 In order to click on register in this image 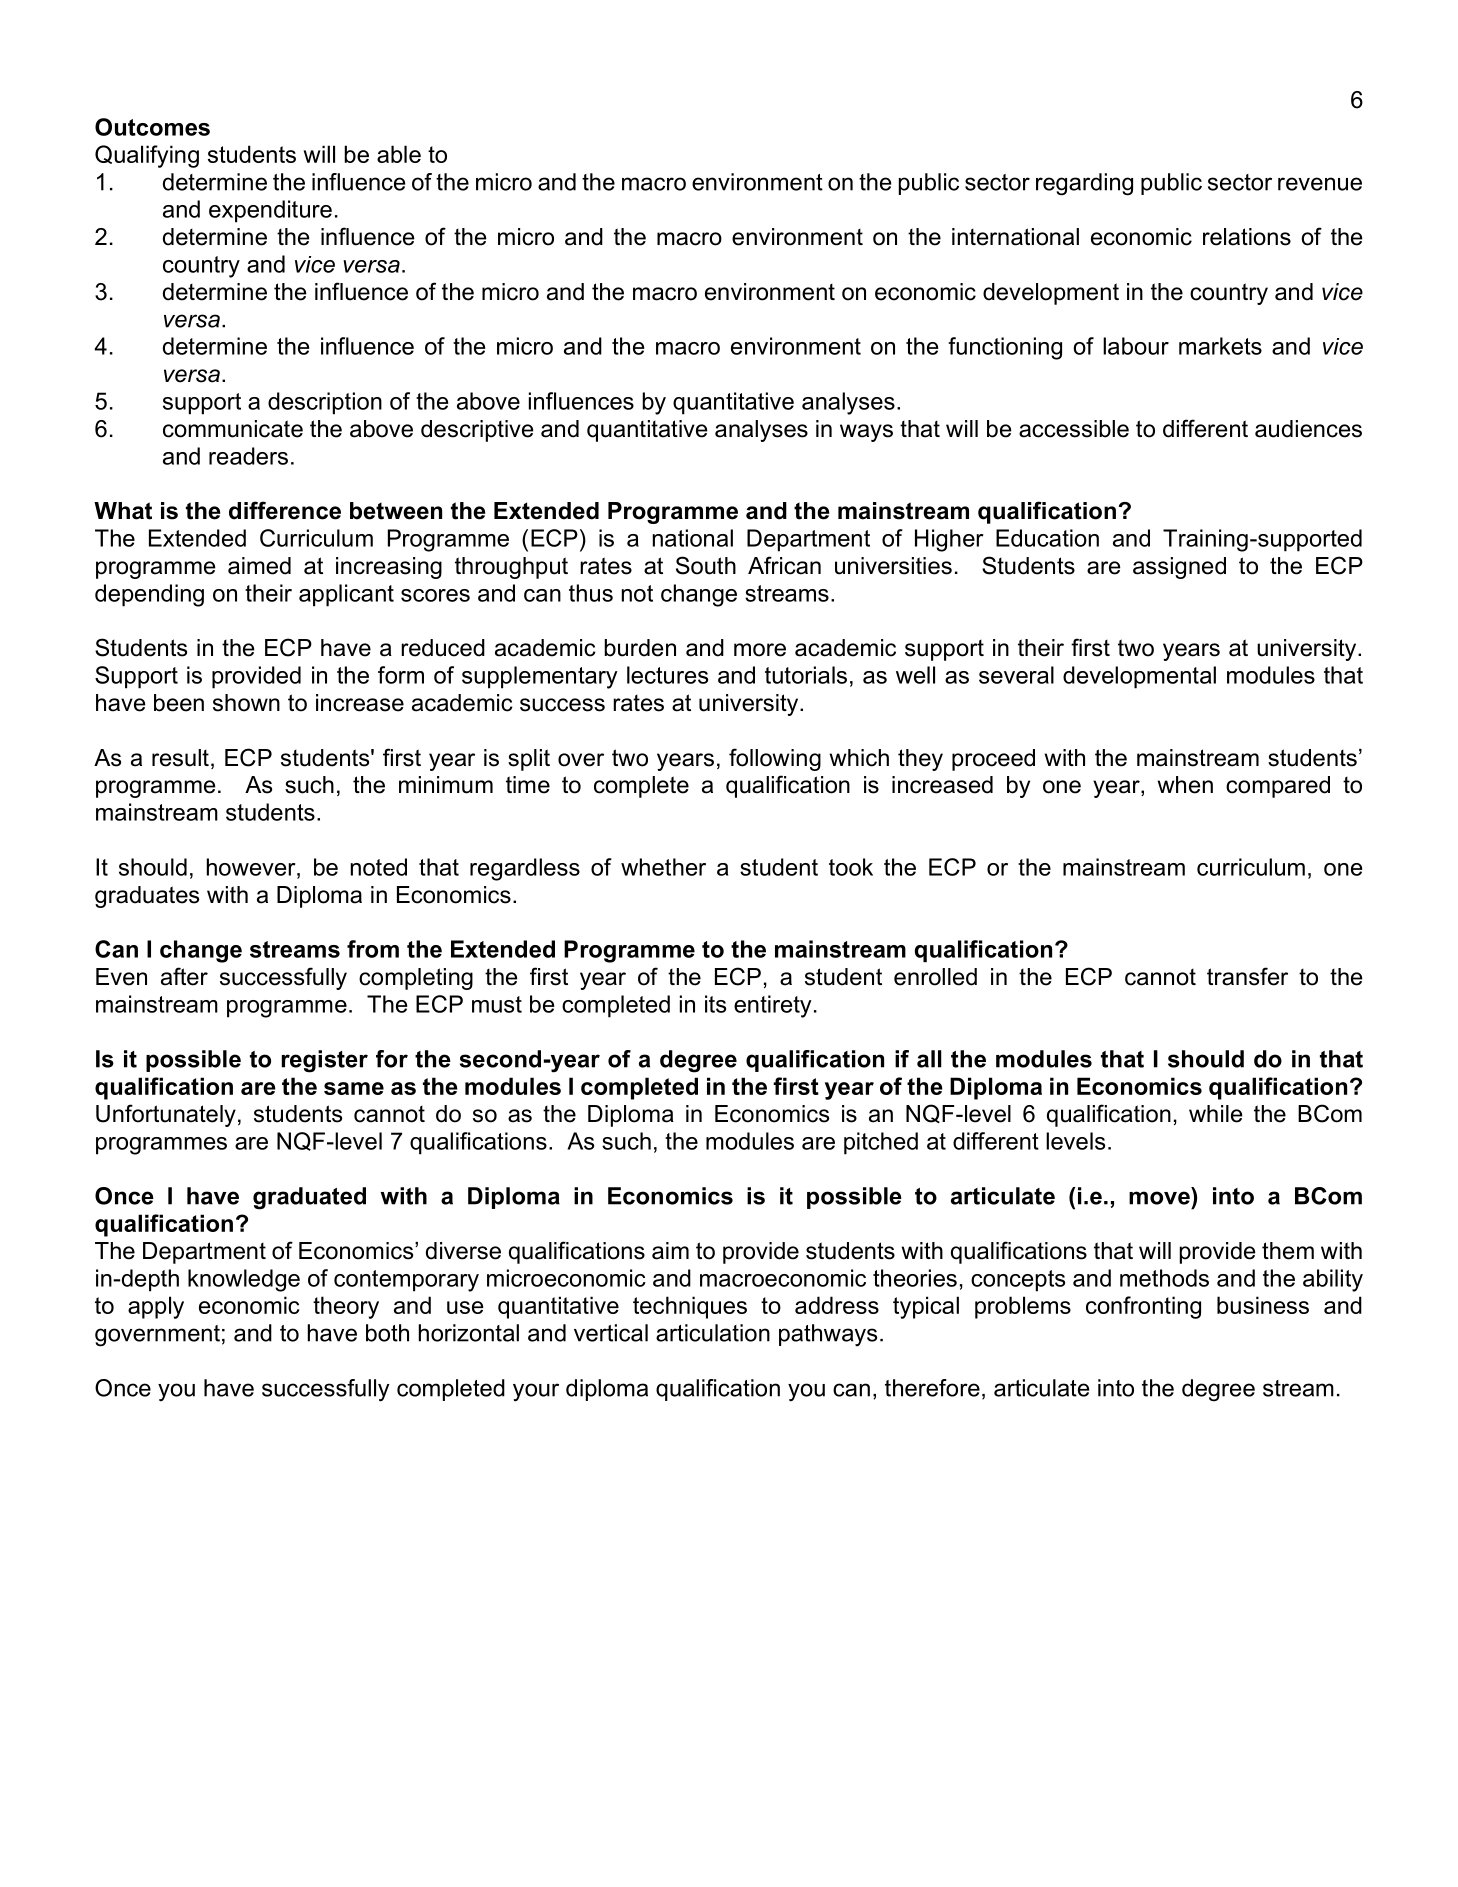, I will do `click(325, 1061)`.
